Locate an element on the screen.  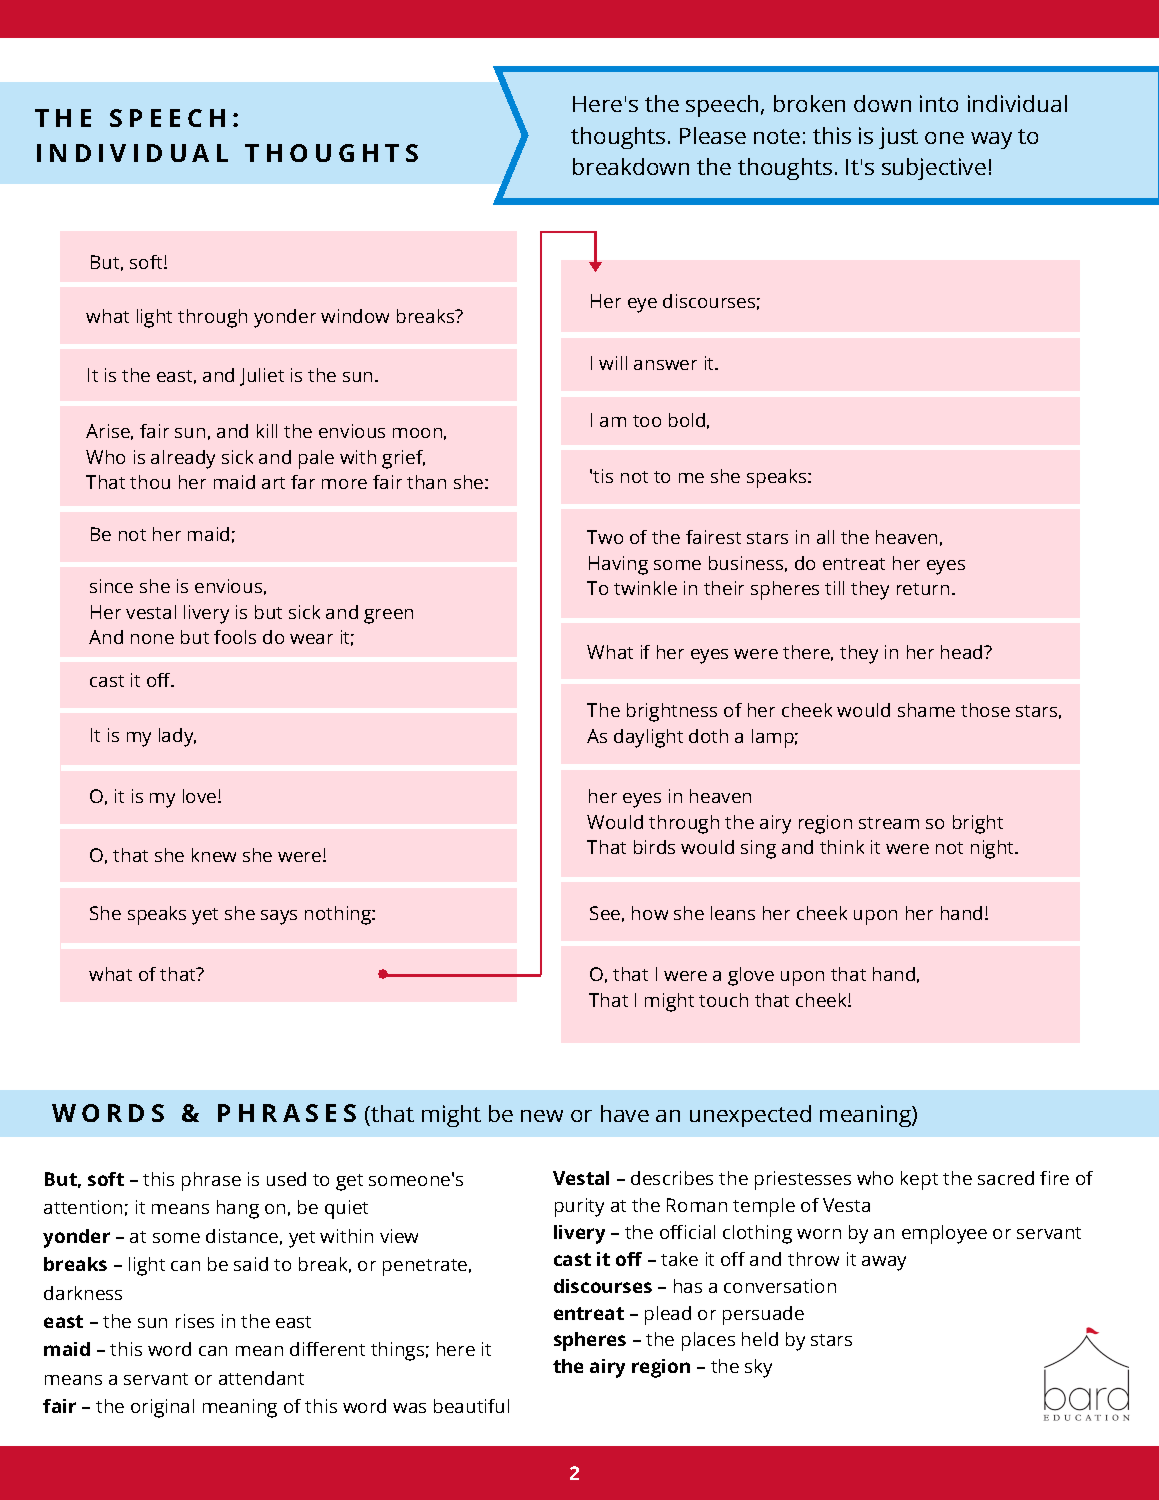
subjective is located at coordinates (934, 169).
